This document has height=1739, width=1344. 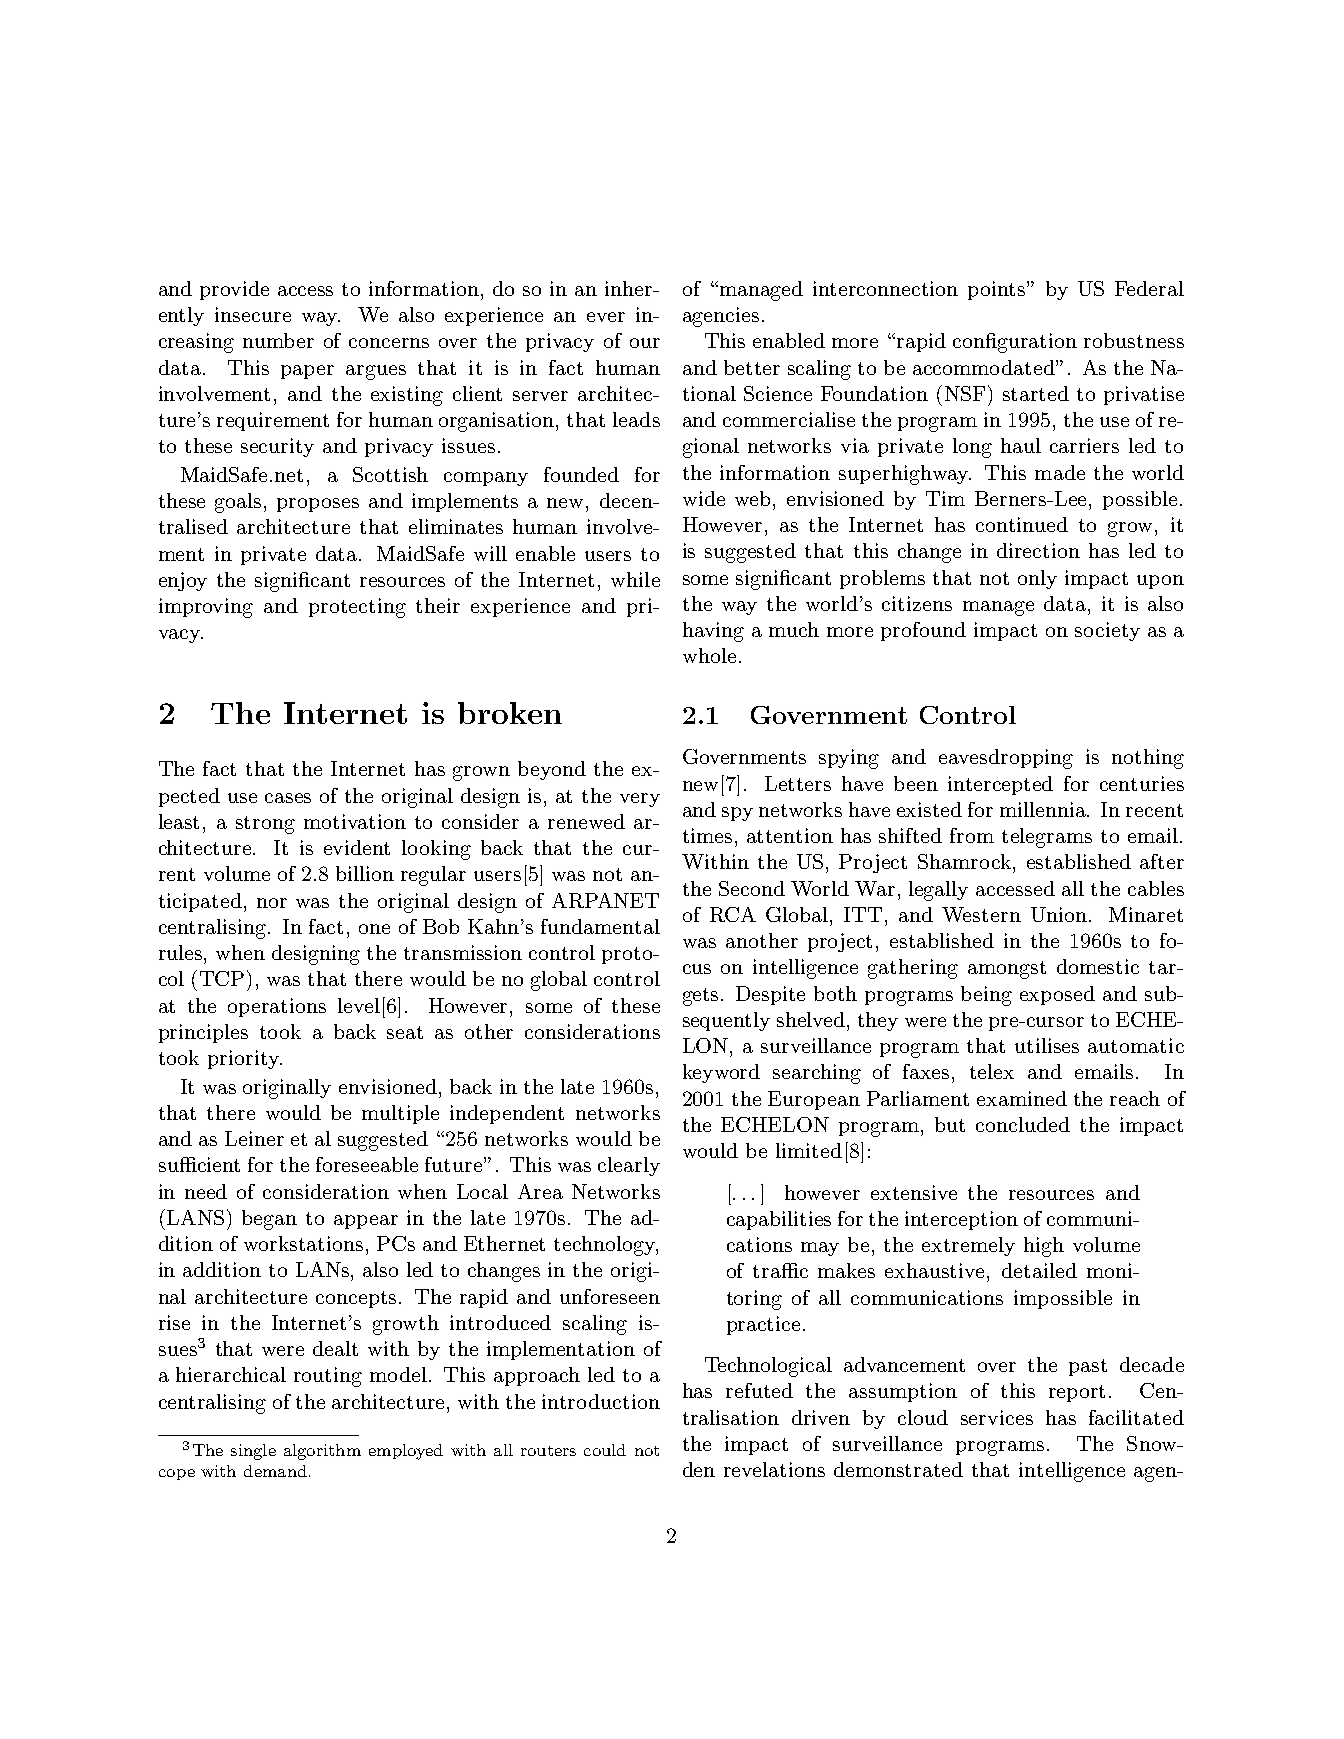 I want to click on ARPANET, so click(x=605, y=900).
